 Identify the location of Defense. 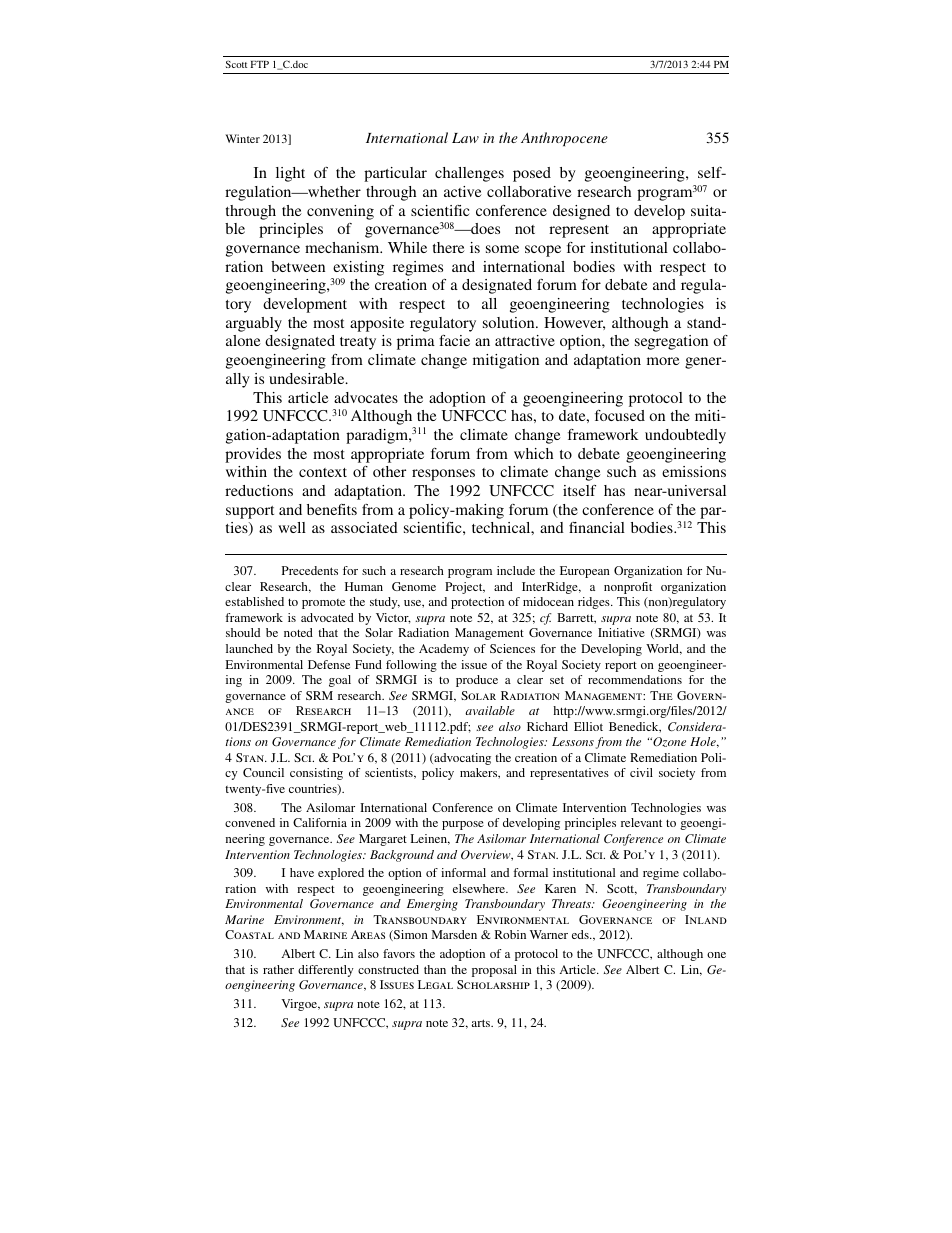
(329, 664).
